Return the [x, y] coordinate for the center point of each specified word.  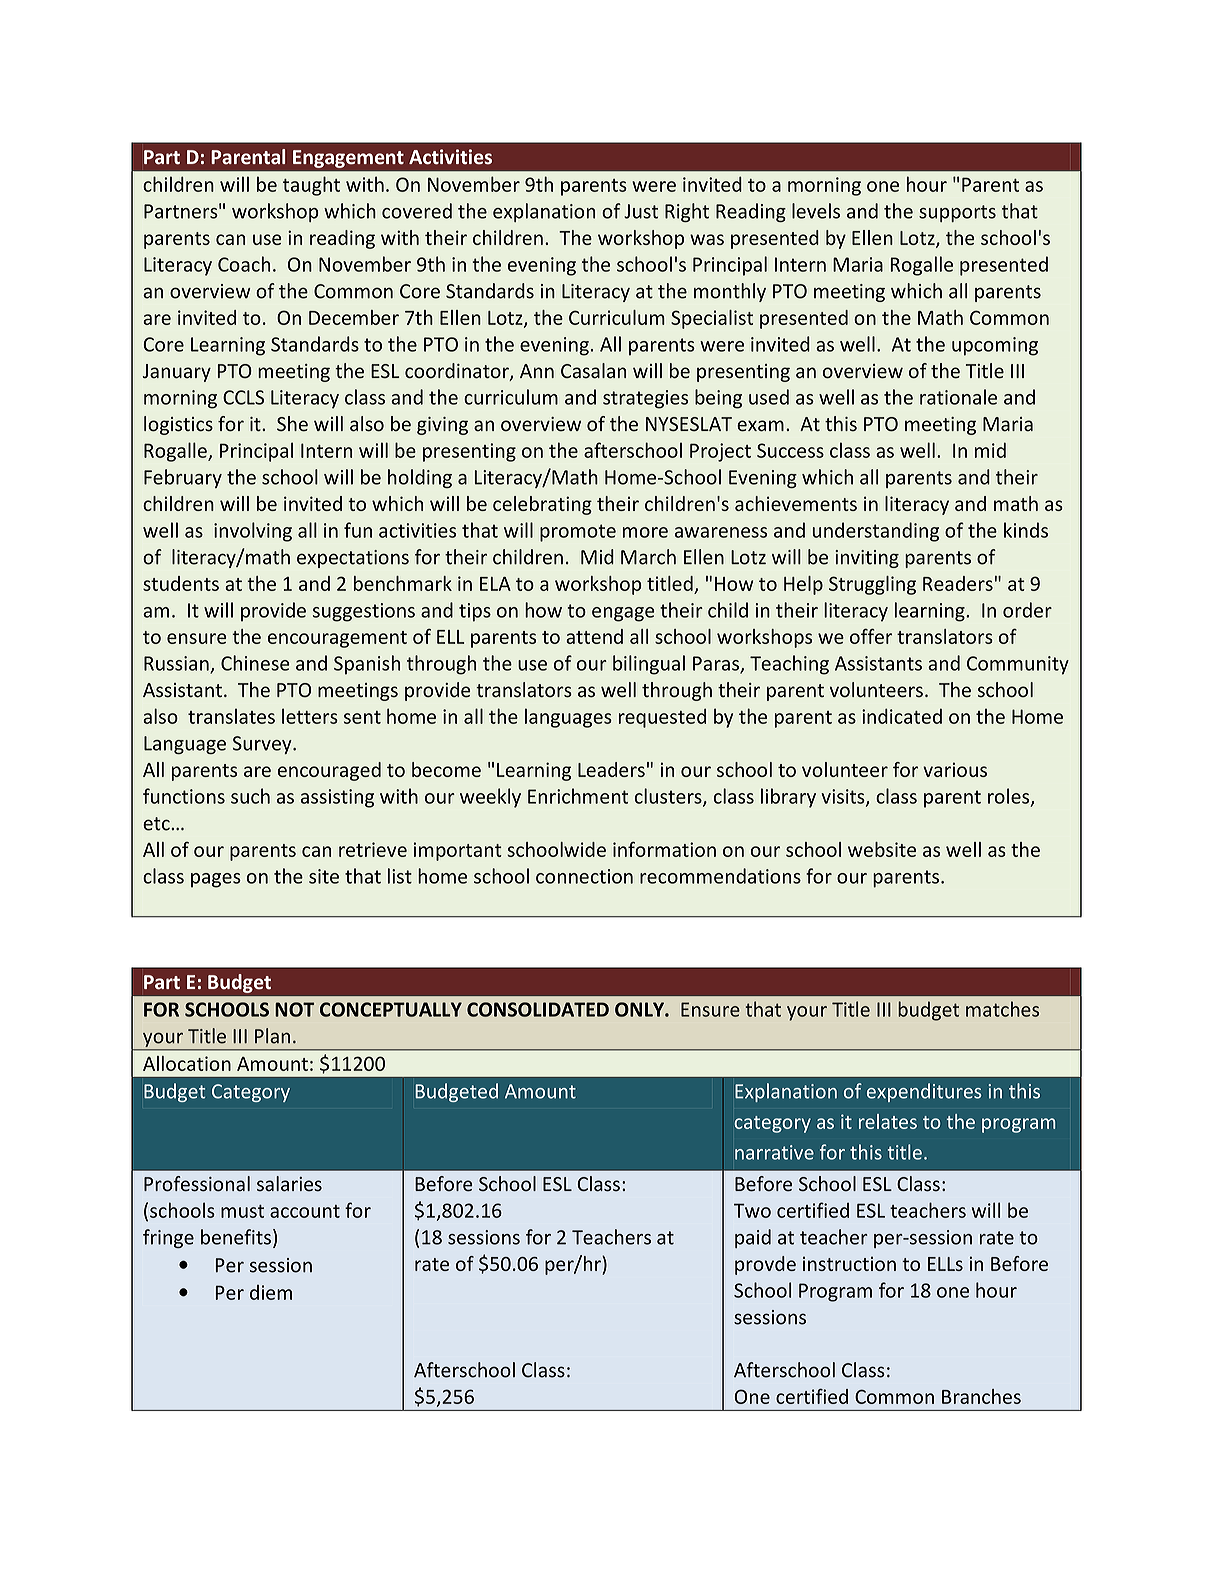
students [181, 583]
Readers [958, 583]
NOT [294, 1009]
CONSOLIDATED [538, 1009]
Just [641, 211]
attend [594, 636]
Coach [244, 264]
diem [271, 1292]
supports [957, 213]
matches [1002, 1009]
